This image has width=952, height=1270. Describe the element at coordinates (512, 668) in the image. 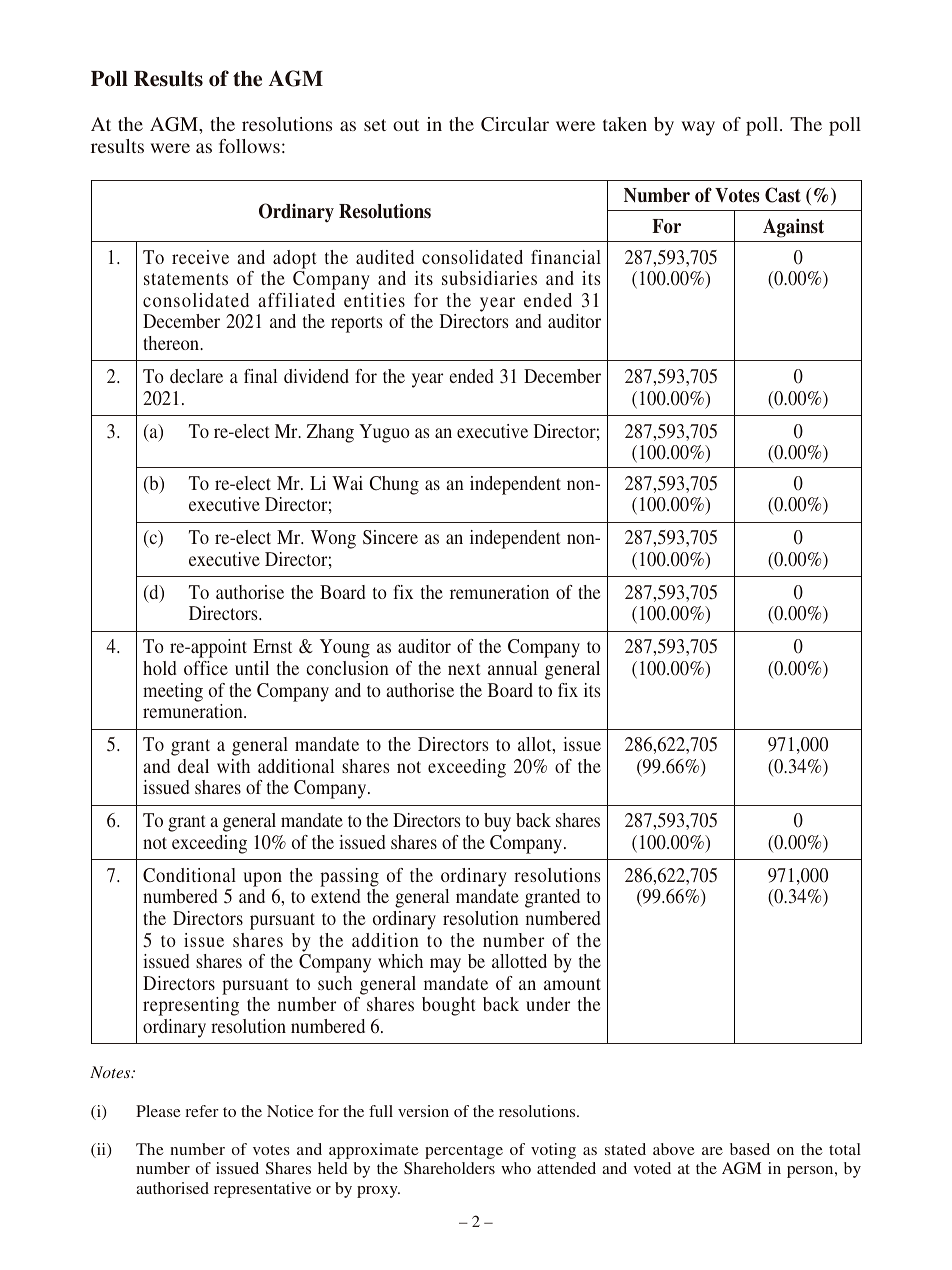

I see `annual` at that location.
